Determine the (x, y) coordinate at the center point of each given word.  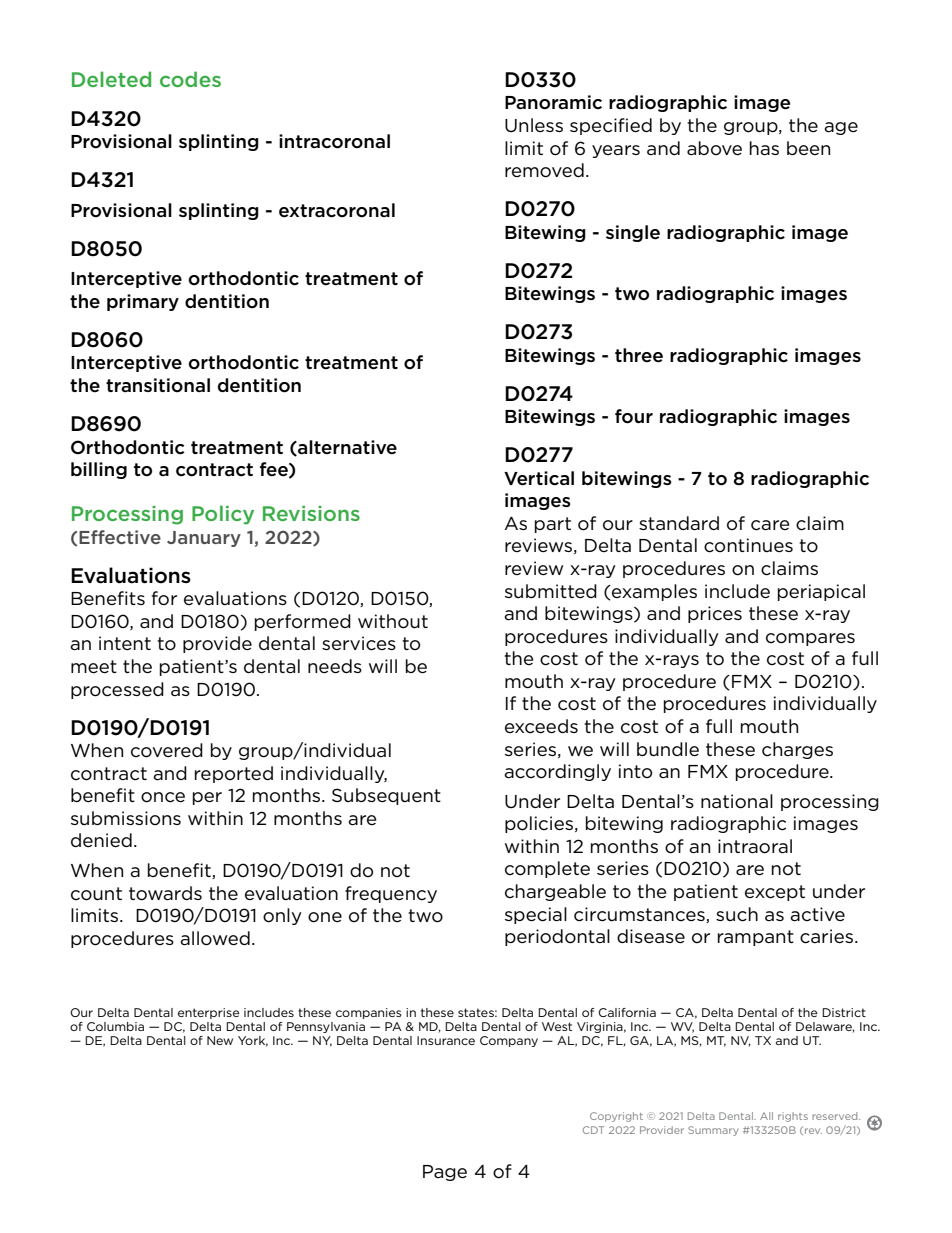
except (775, 893)
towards (165, 893)
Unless (534, 125)
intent (125, 643)
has (764, 148)
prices (715, 614)
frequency (391, 894)
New (220, 1040)
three (639, 355)
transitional (158, 385)
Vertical (539, 478)
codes (190, 79)
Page (445, 1173)
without (393, 621)
